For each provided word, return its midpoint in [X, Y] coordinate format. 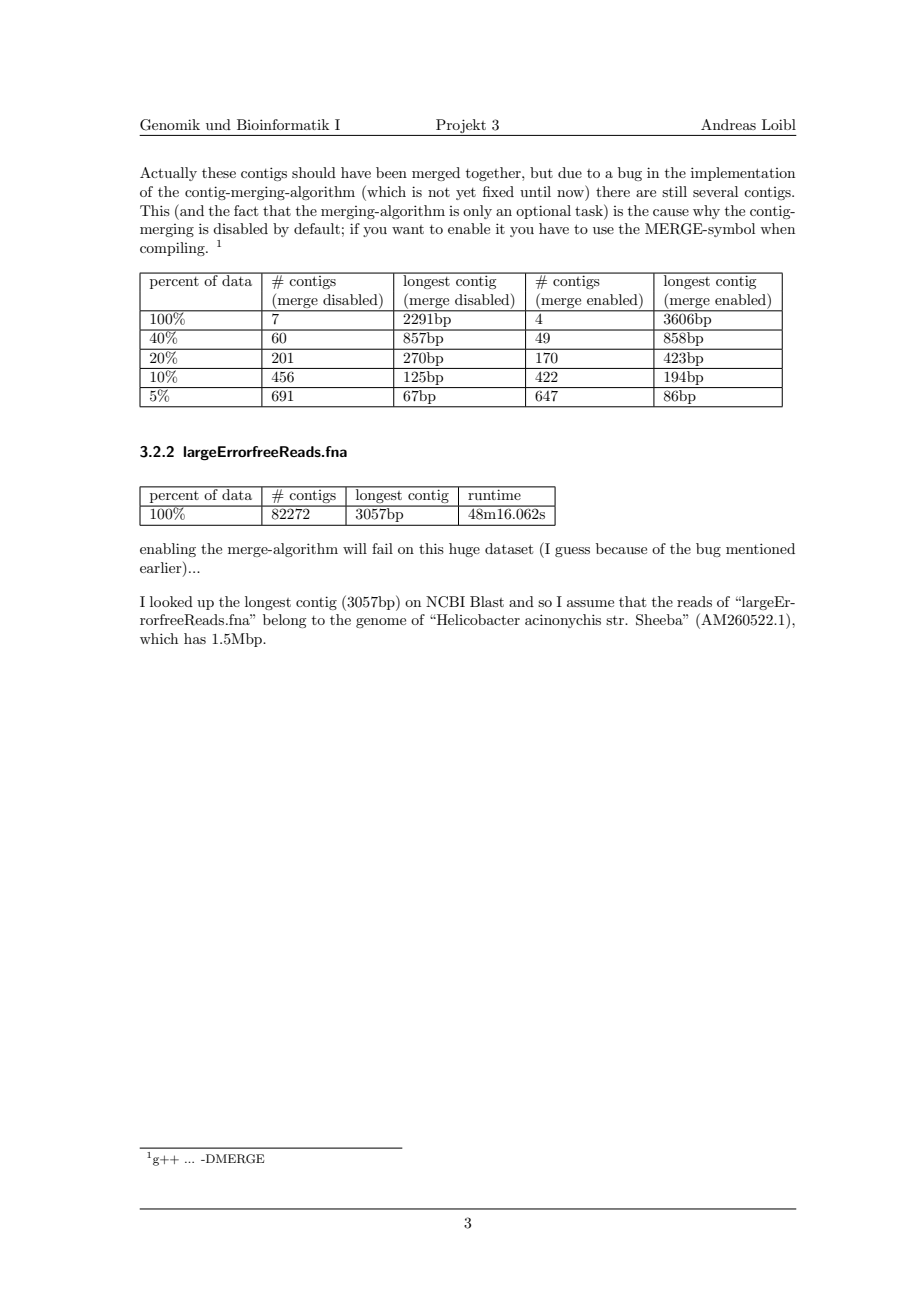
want [408, 229]
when [777, 228]
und [218, 124]
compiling [173, 249]
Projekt [461, 126]
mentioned [760, 548]
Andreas [728, 124]
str [616, 620]
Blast [487, 601]
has [195, 638]
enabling [168, 550]
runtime [494, 493]
